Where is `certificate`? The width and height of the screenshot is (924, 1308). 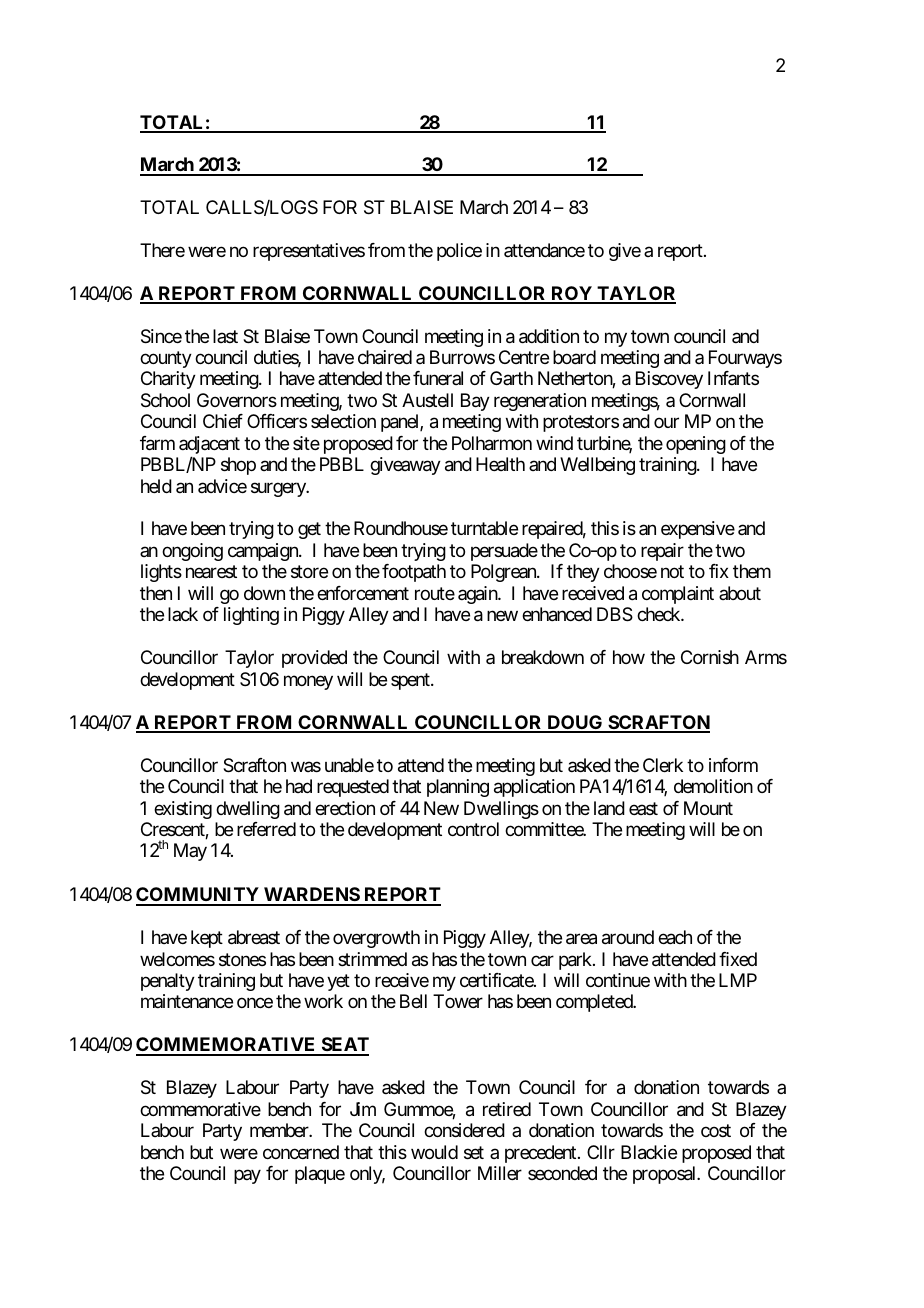 certificate is located at coordinates (497, 980).
